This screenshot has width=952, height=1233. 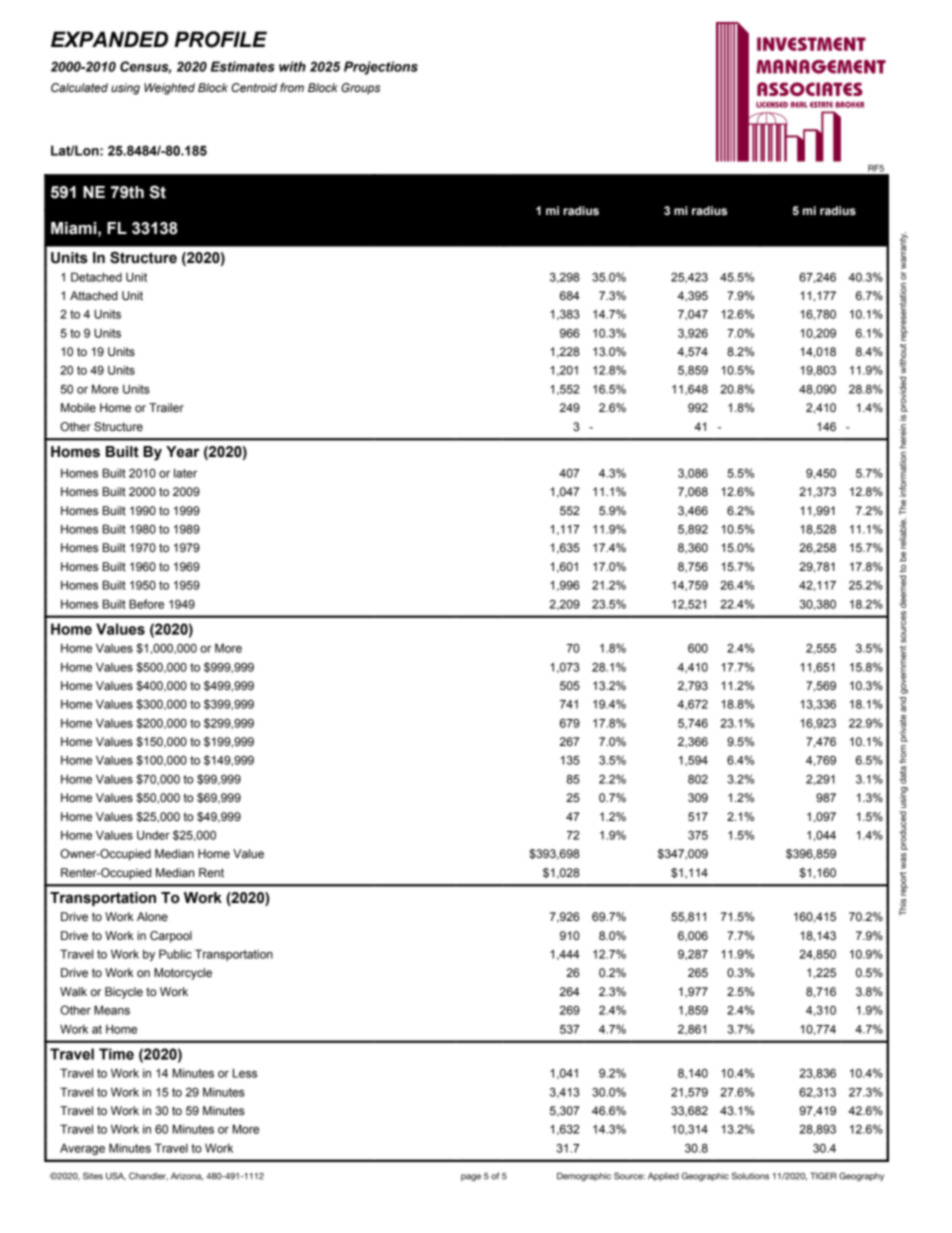 What do you see at coordinates (82, 1149) in the screenshot?
I see `Average` at bounding box center [82, 1149].
